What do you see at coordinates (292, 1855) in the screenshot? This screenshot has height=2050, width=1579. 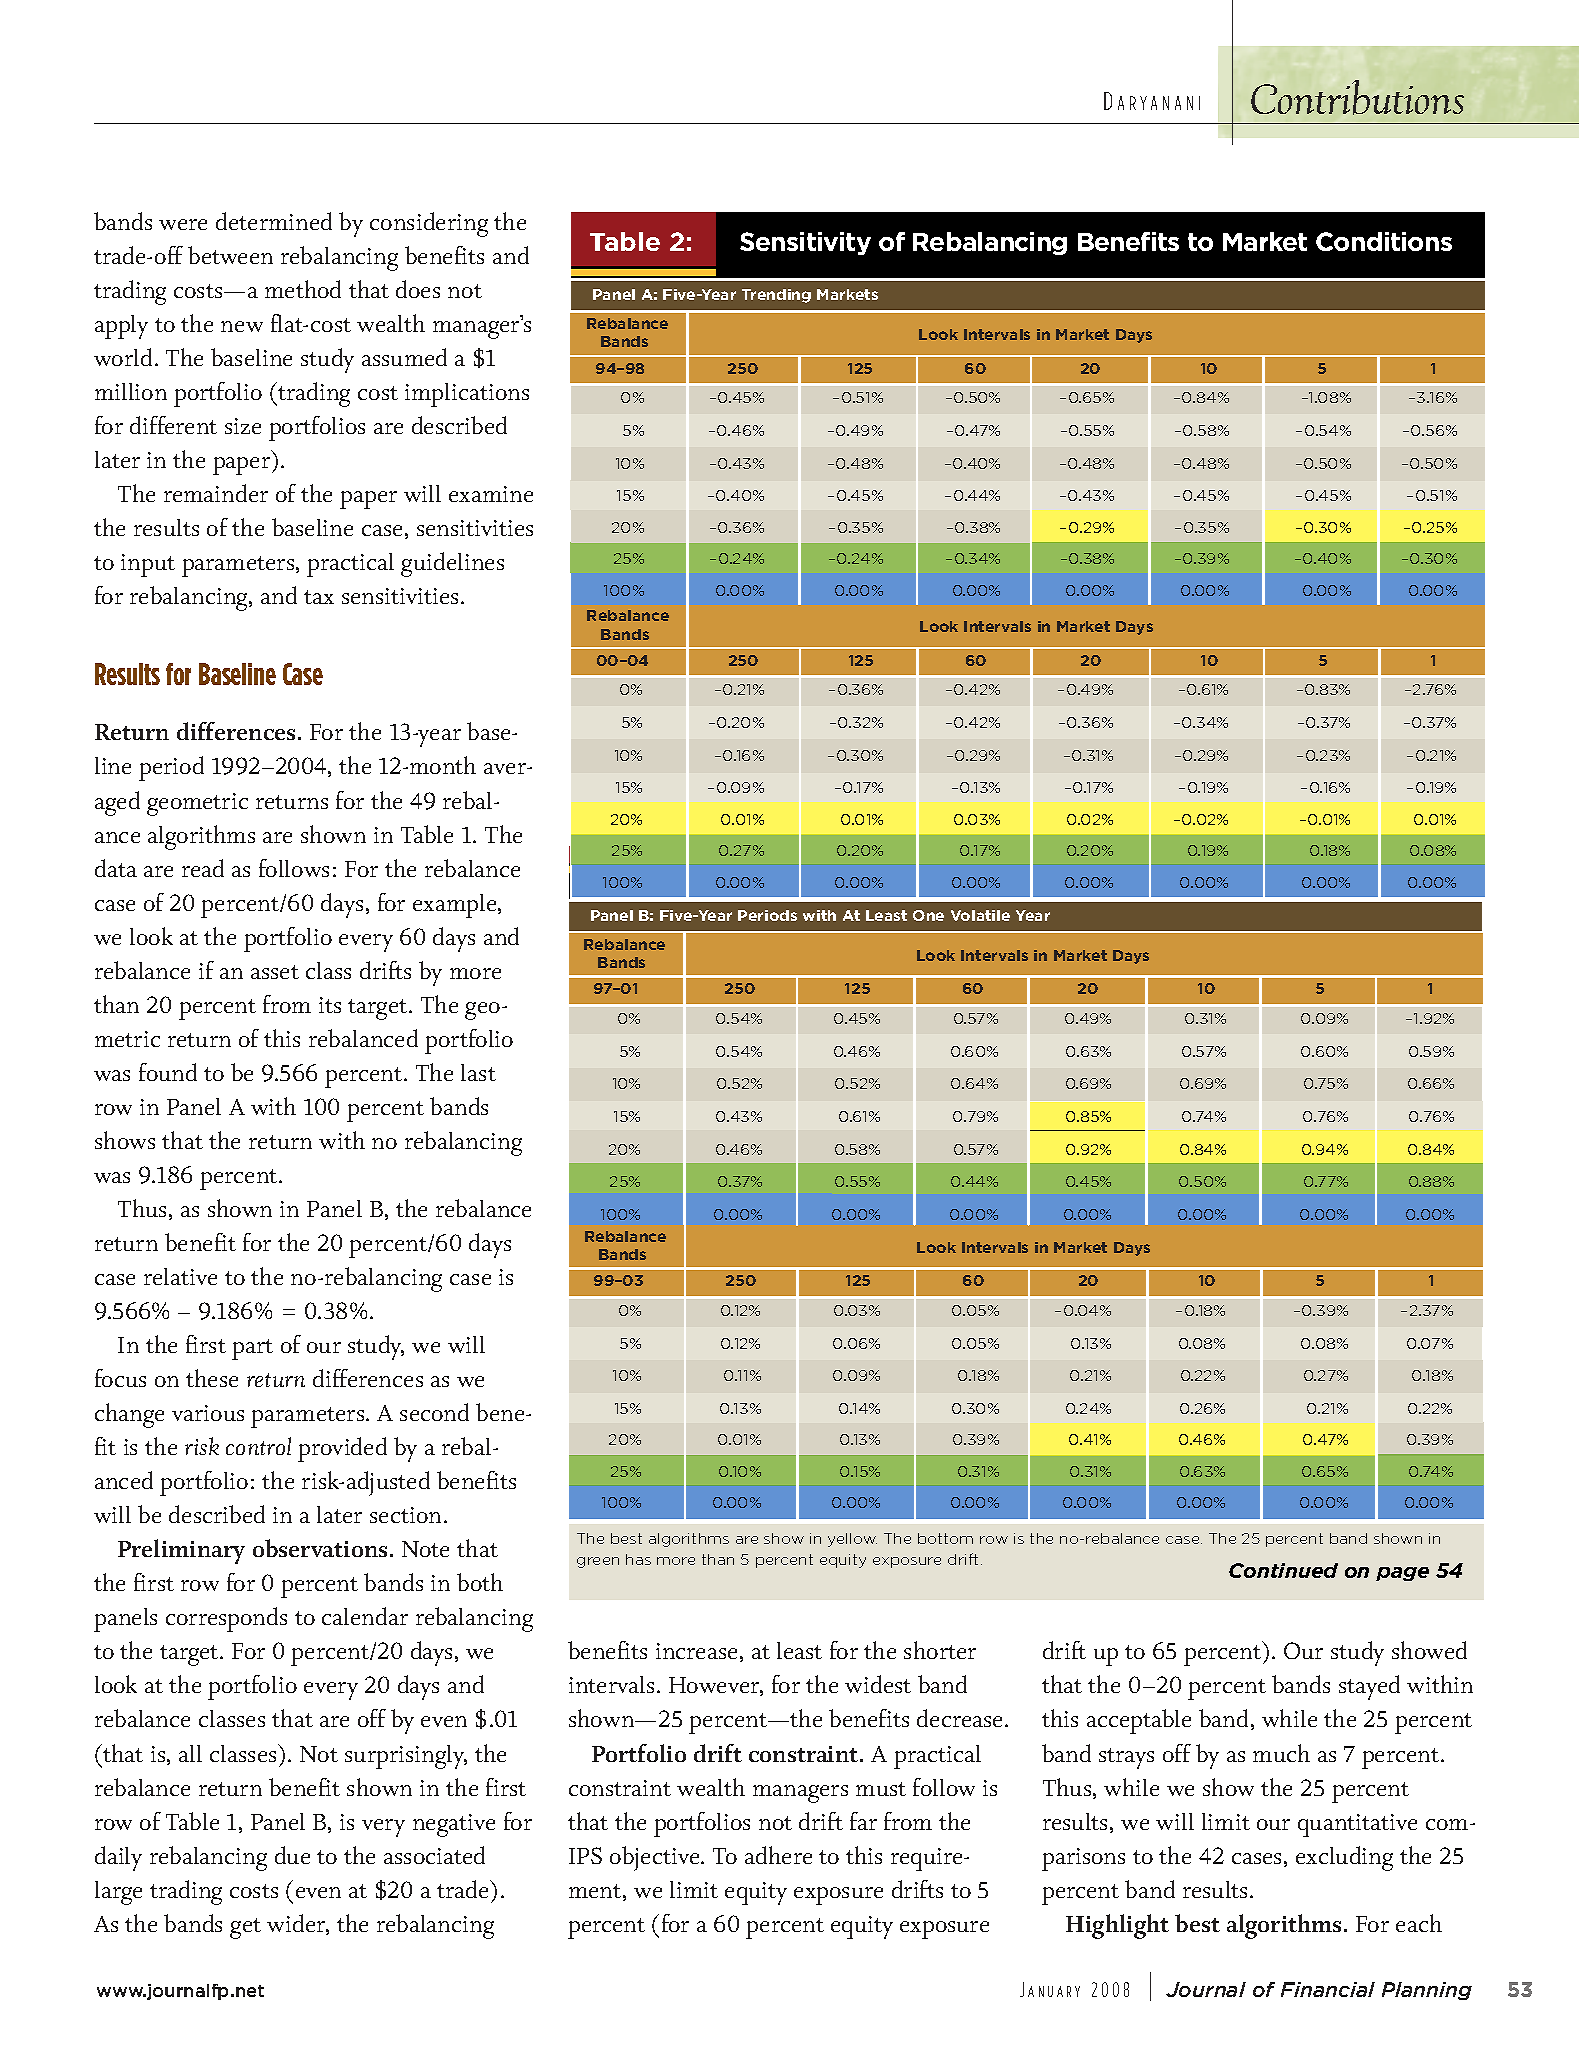 I see `due` at bounding box center [292, 1855].
